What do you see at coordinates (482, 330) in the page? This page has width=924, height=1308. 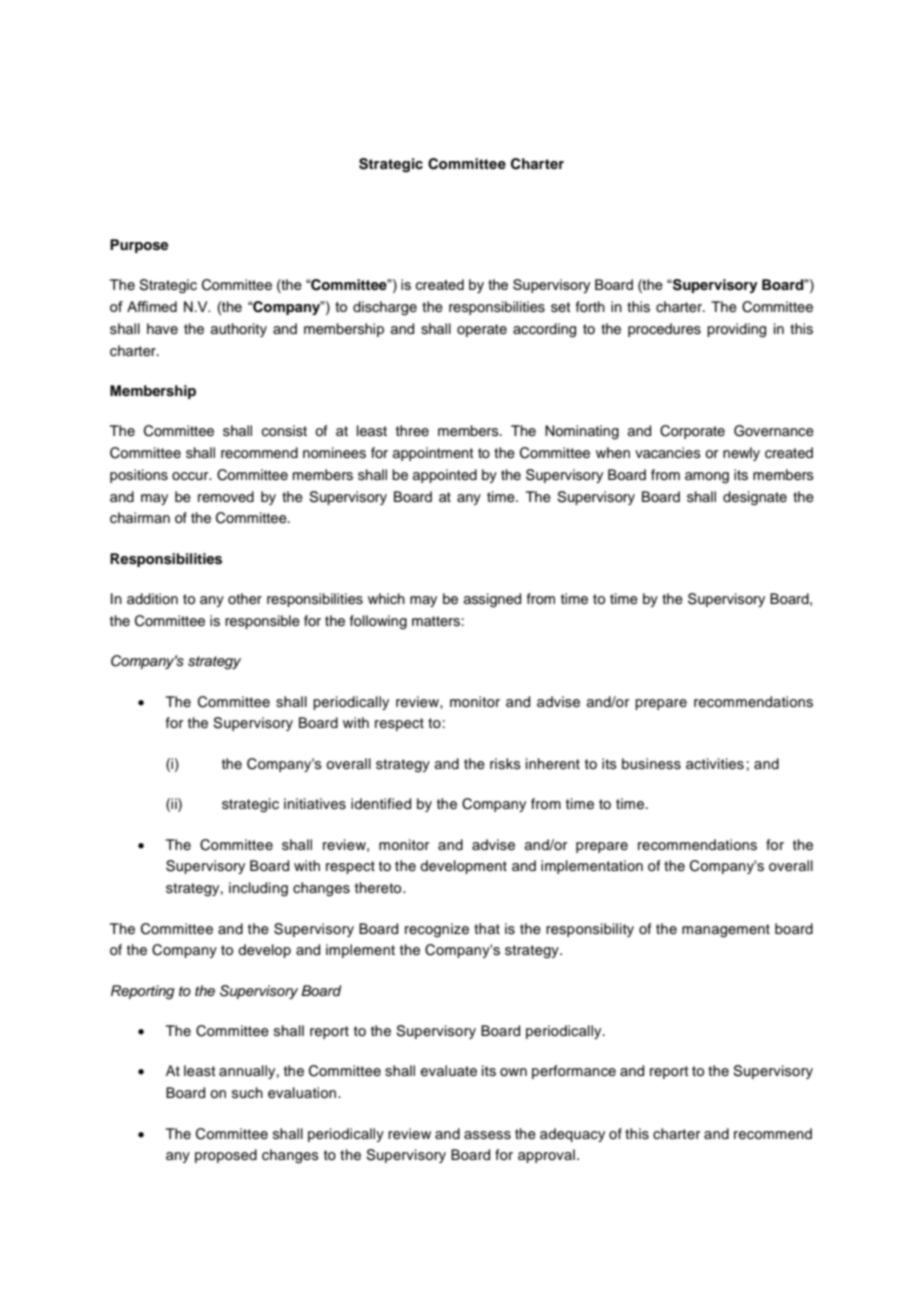 I see `operate` at bounding box center [482, 330].
